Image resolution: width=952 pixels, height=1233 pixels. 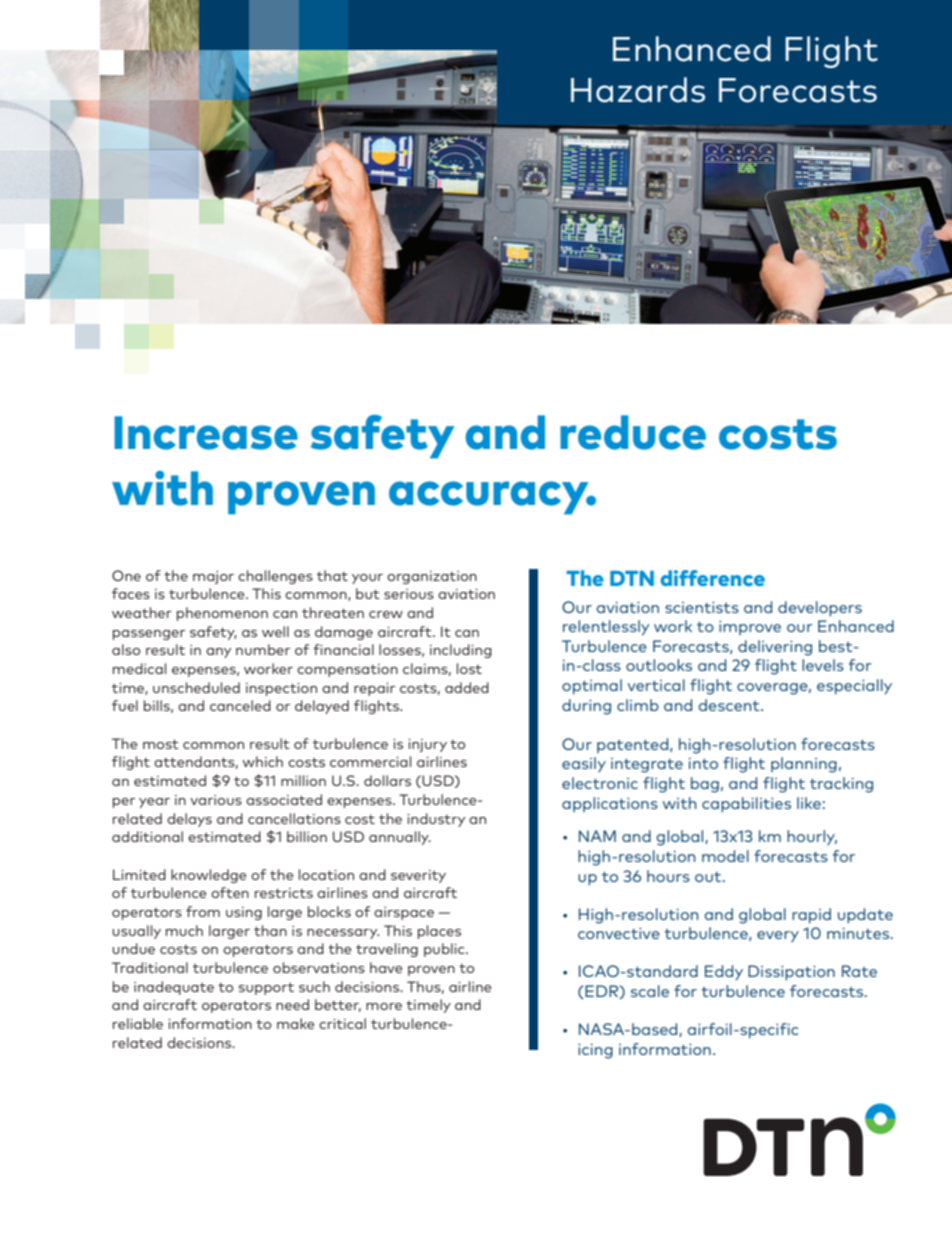 I want to click on reduce, so click(x=633, y=432).
